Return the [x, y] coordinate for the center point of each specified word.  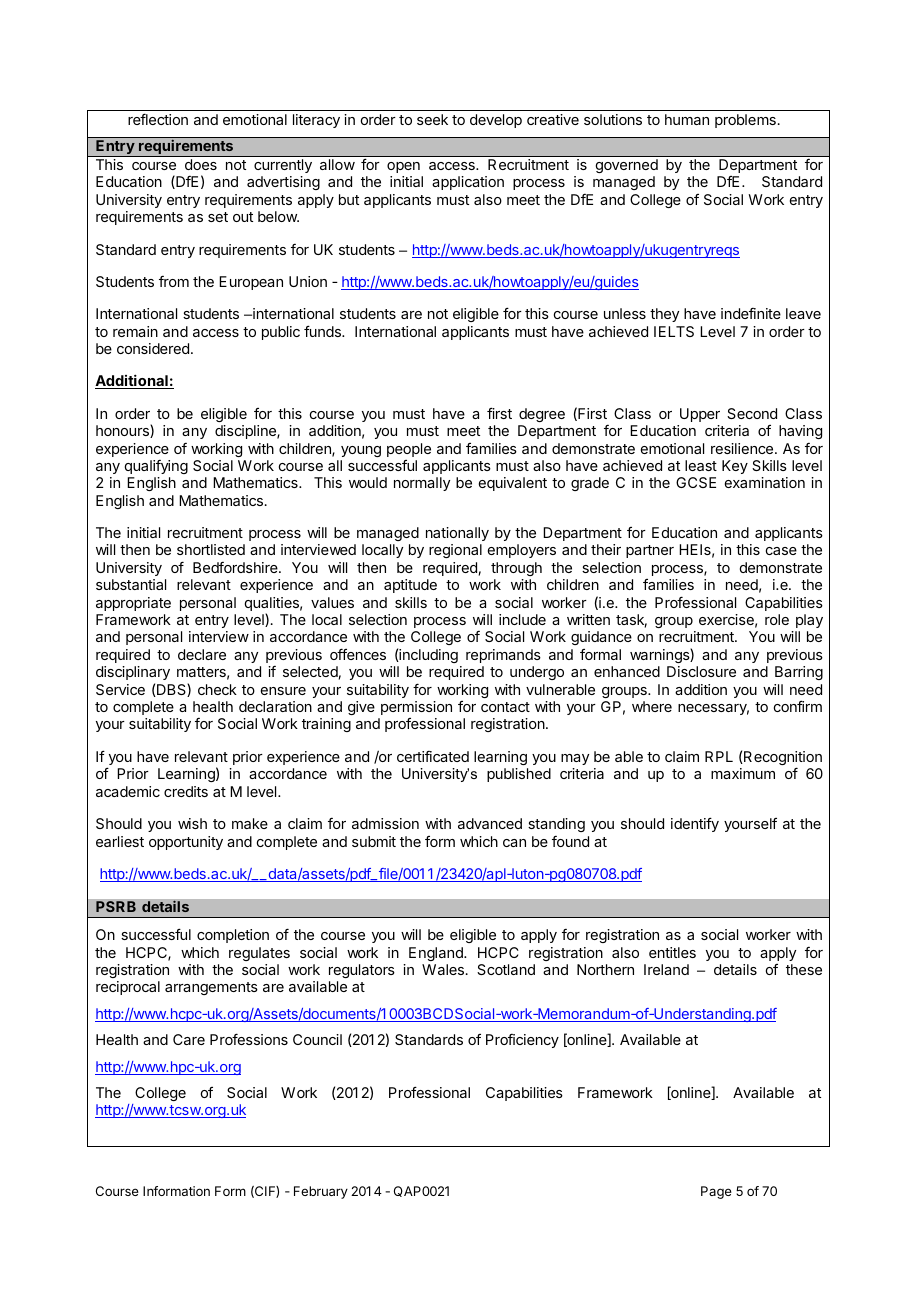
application [468, 183]
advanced [490, 823]
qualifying [156, 467]
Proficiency [522, 1041]
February [321, 1192]
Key [735, 467]
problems [745, 121]
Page [716, 1192]
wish [192, 823]
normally [422, 484]
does [201, 164]
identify [695, 824]
